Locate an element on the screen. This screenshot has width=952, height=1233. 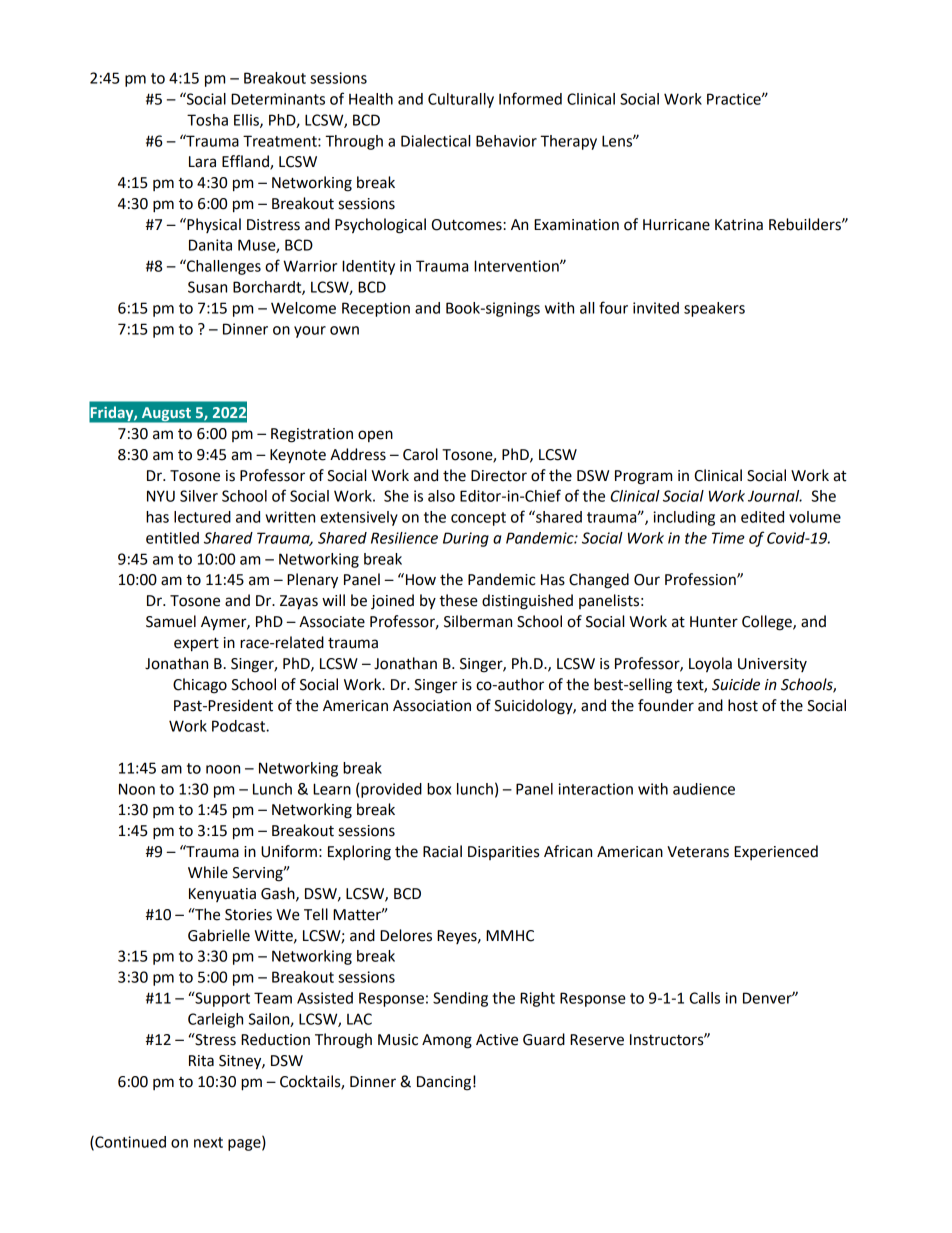
next is located at coordinates (208, 1142).
